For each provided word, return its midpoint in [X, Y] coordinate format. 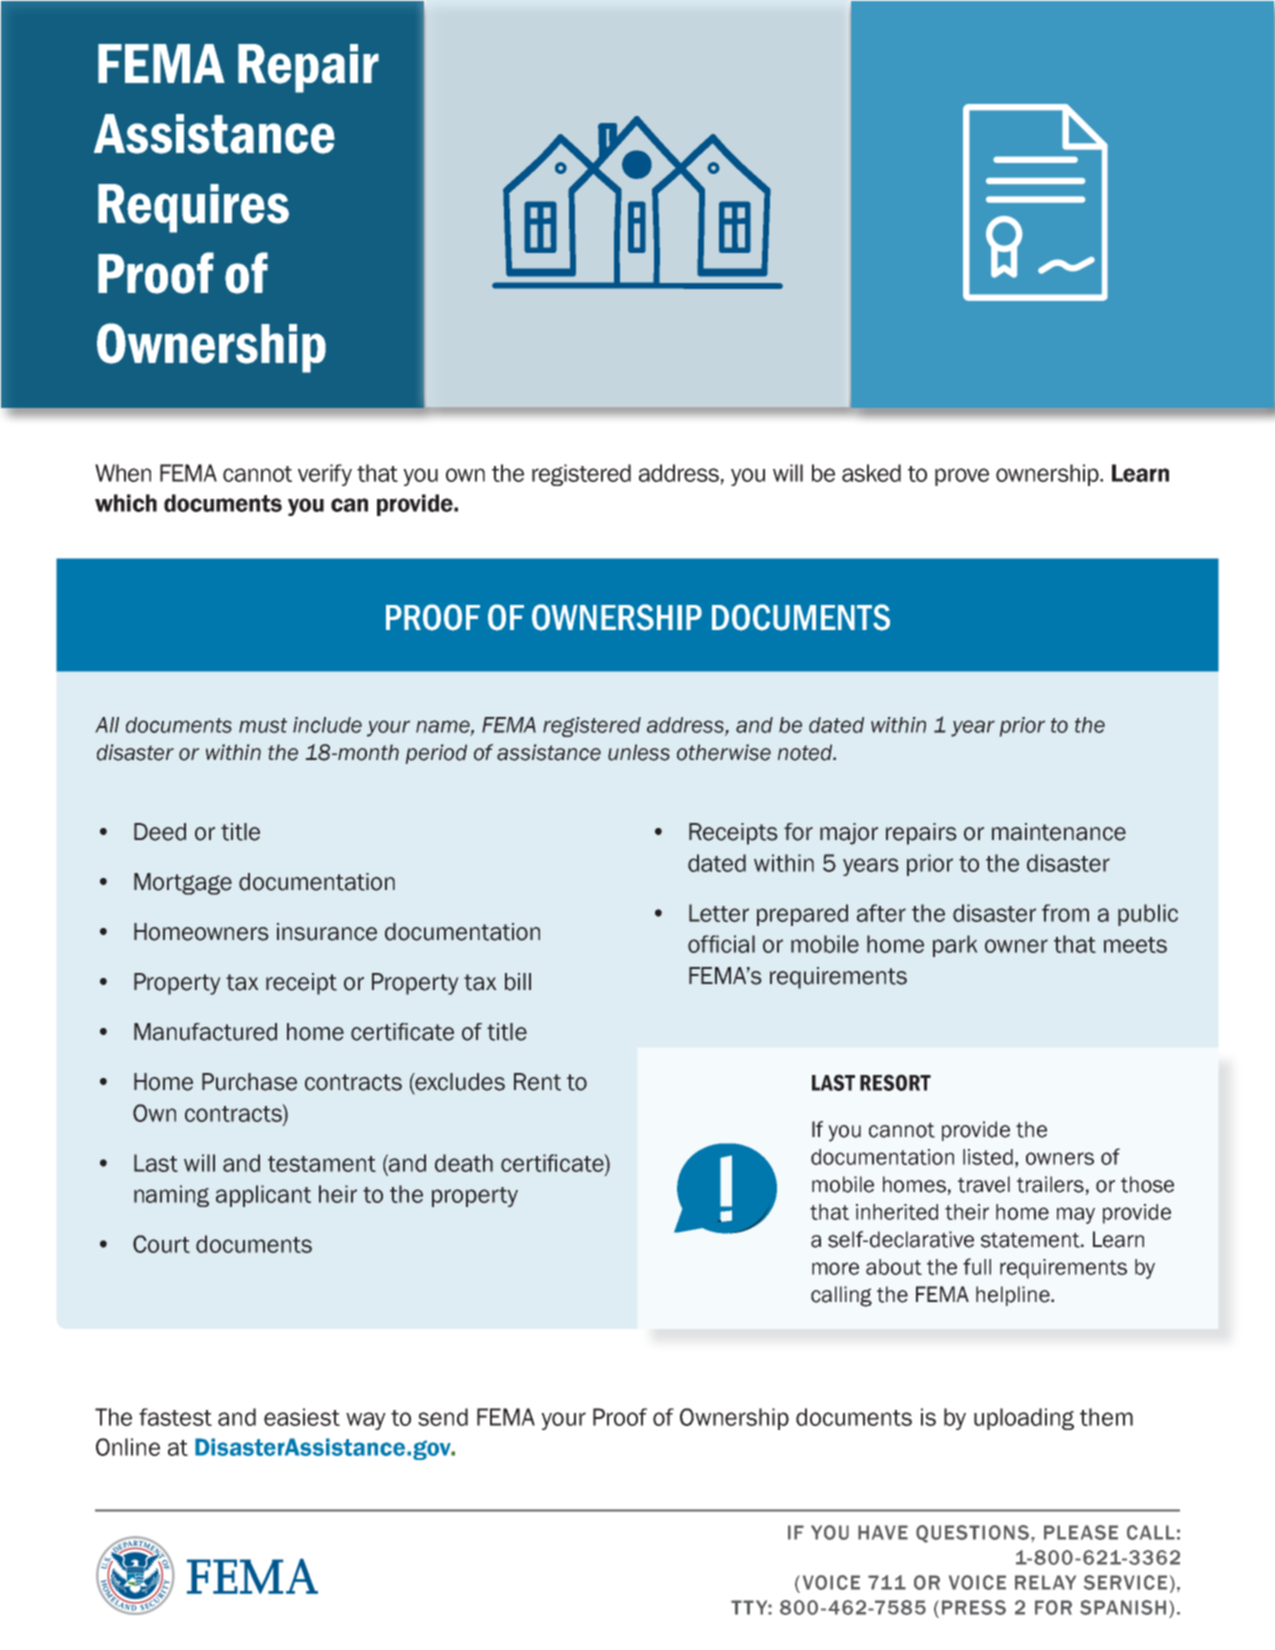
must [263, 725]
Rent [537, 1082]
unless [639, 752]
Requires [193, 208]
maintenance [1059, 832]
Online [128, 1447]
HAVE [883, 1532]
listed [988, 1157]
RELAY [1045, 1582]
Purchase [249, 1082]
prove [962, 477]
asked [871, 473]
